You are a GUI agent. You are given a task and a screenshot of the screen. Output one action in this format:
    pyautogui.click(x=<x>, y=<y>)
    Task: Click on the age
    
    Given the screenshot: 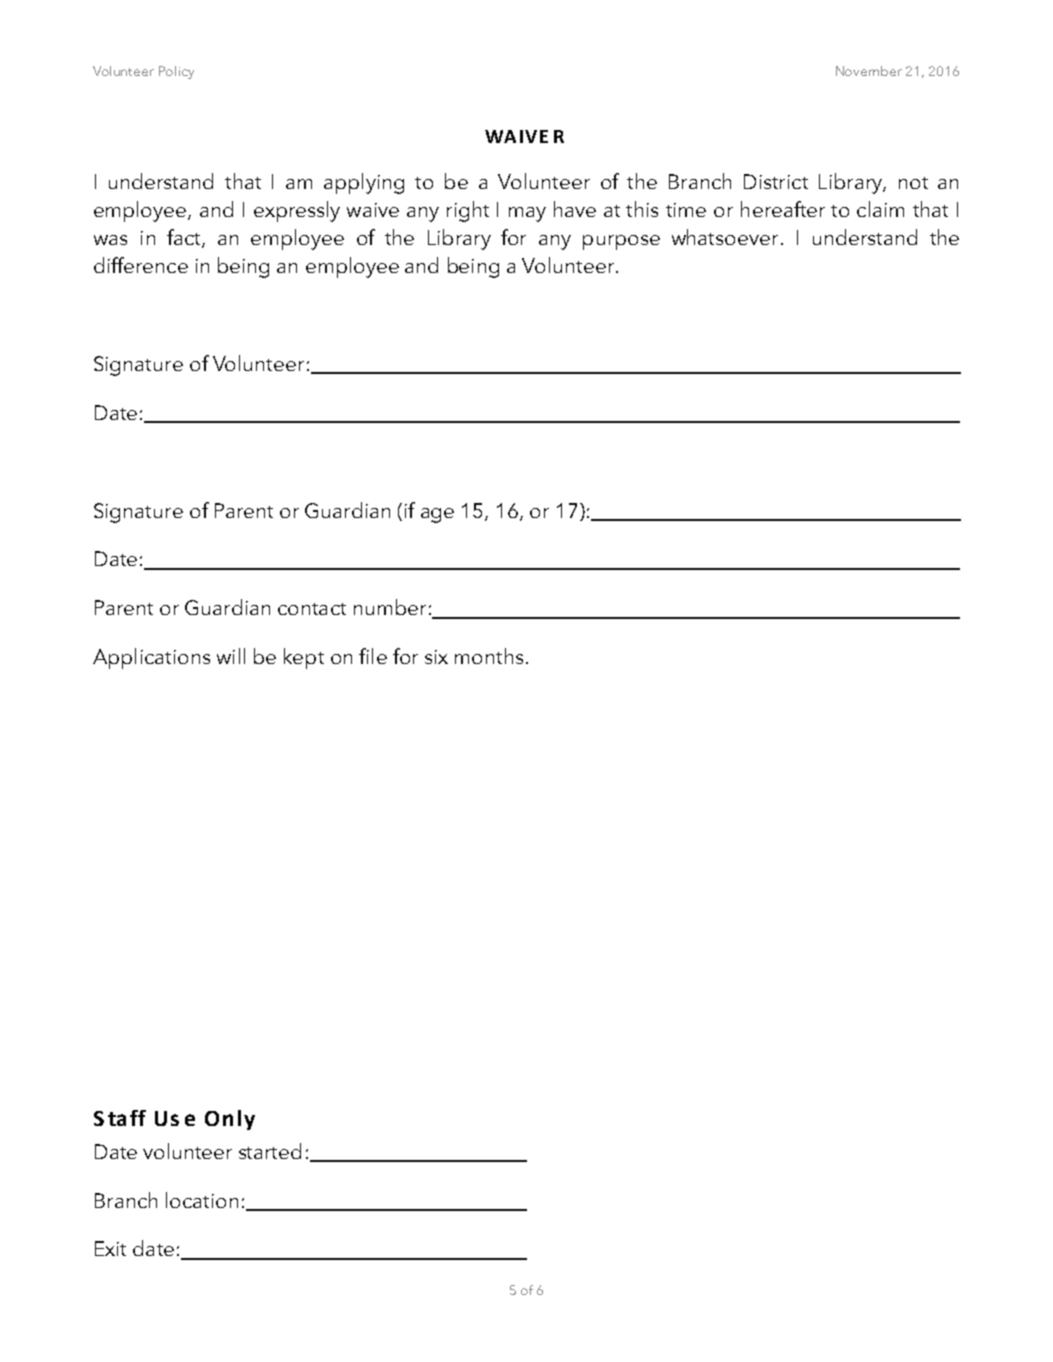 What is the action you would take?
    pyautogui.click(x=437, y=515)
